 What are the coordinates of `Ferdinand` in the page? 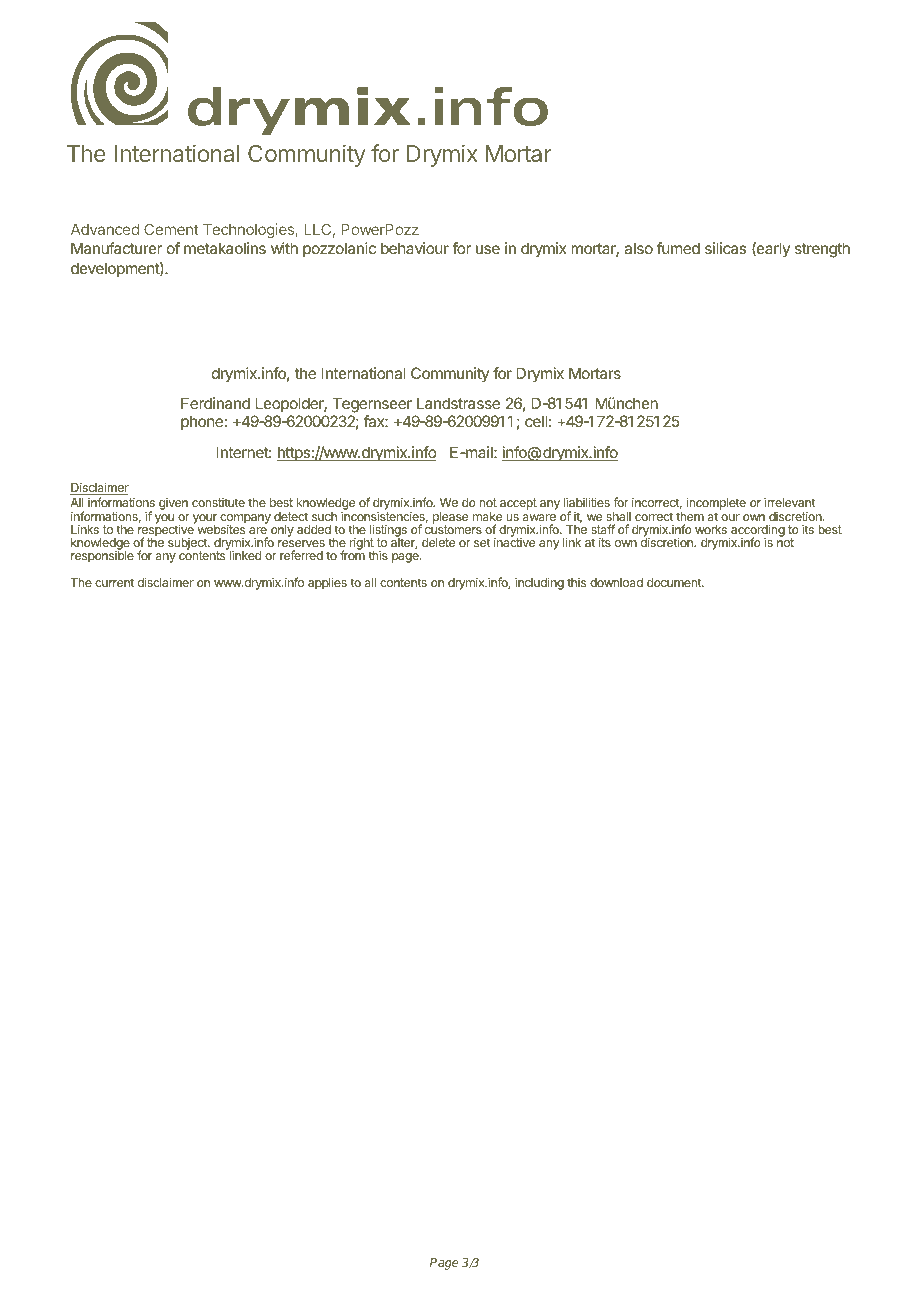 It's located at (215, 403).
